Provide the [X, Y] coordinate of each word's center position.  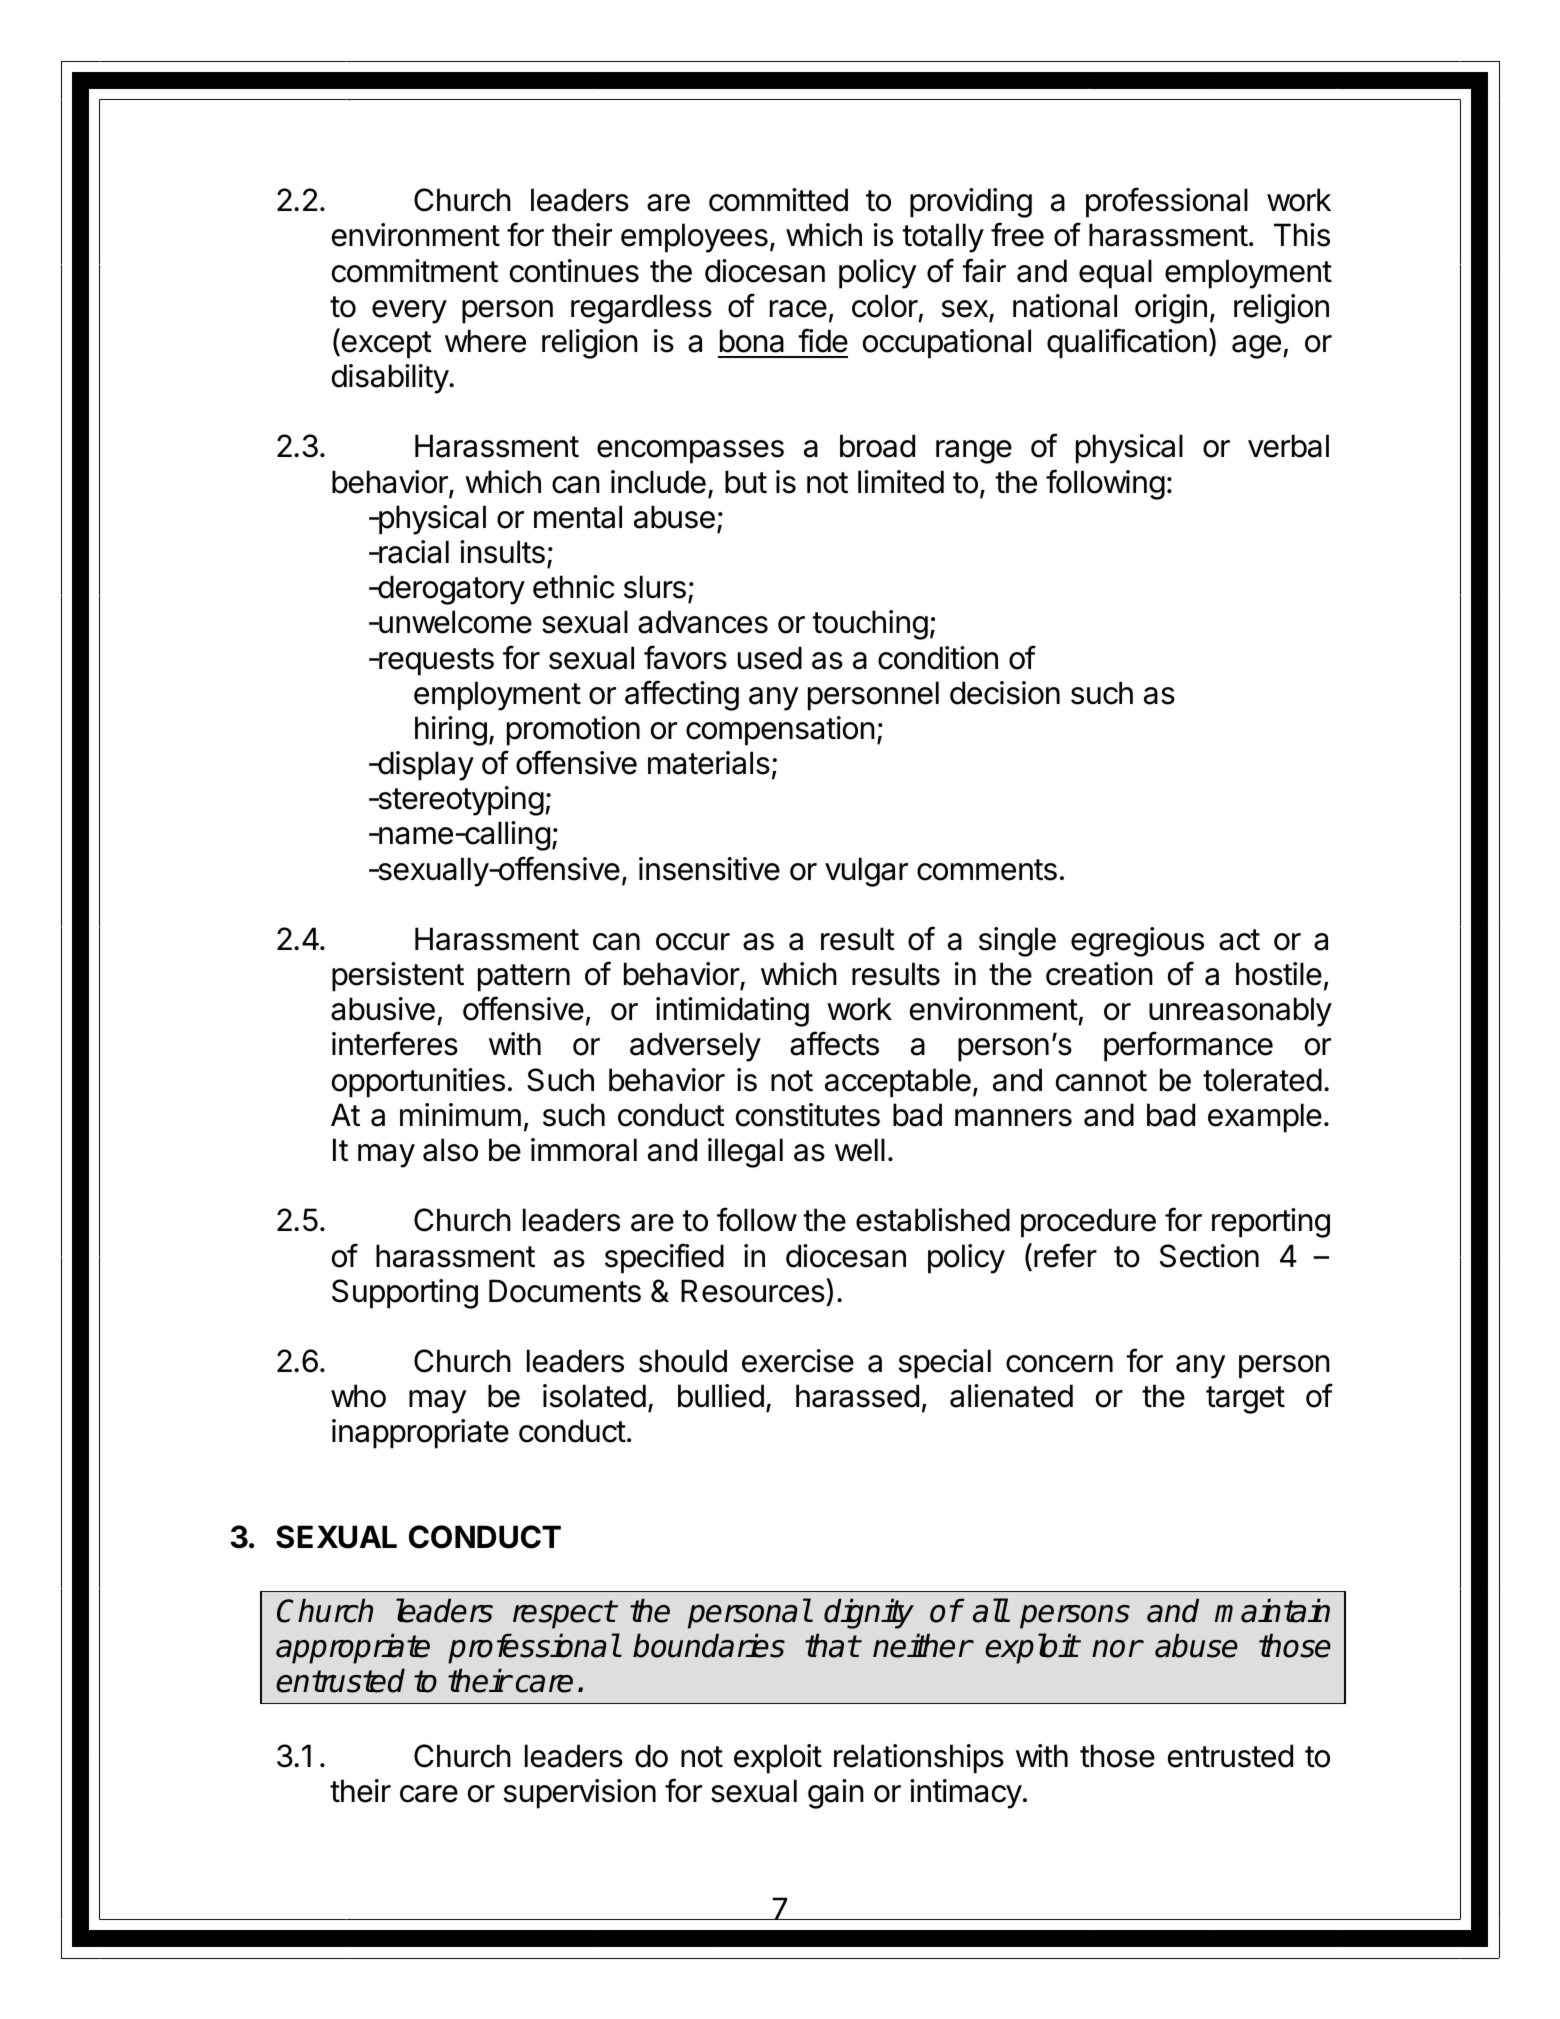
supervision [580, 1794]
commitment [415, 271]
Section [1209, 1256]
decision [1005, 693]
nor [1117, 1649]
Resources [754, 1290]
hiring [451, 731]
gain [836, 1794]
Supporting [405, 1294]
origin [1171, 309]
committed [778, 200]
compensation [780, 731]
